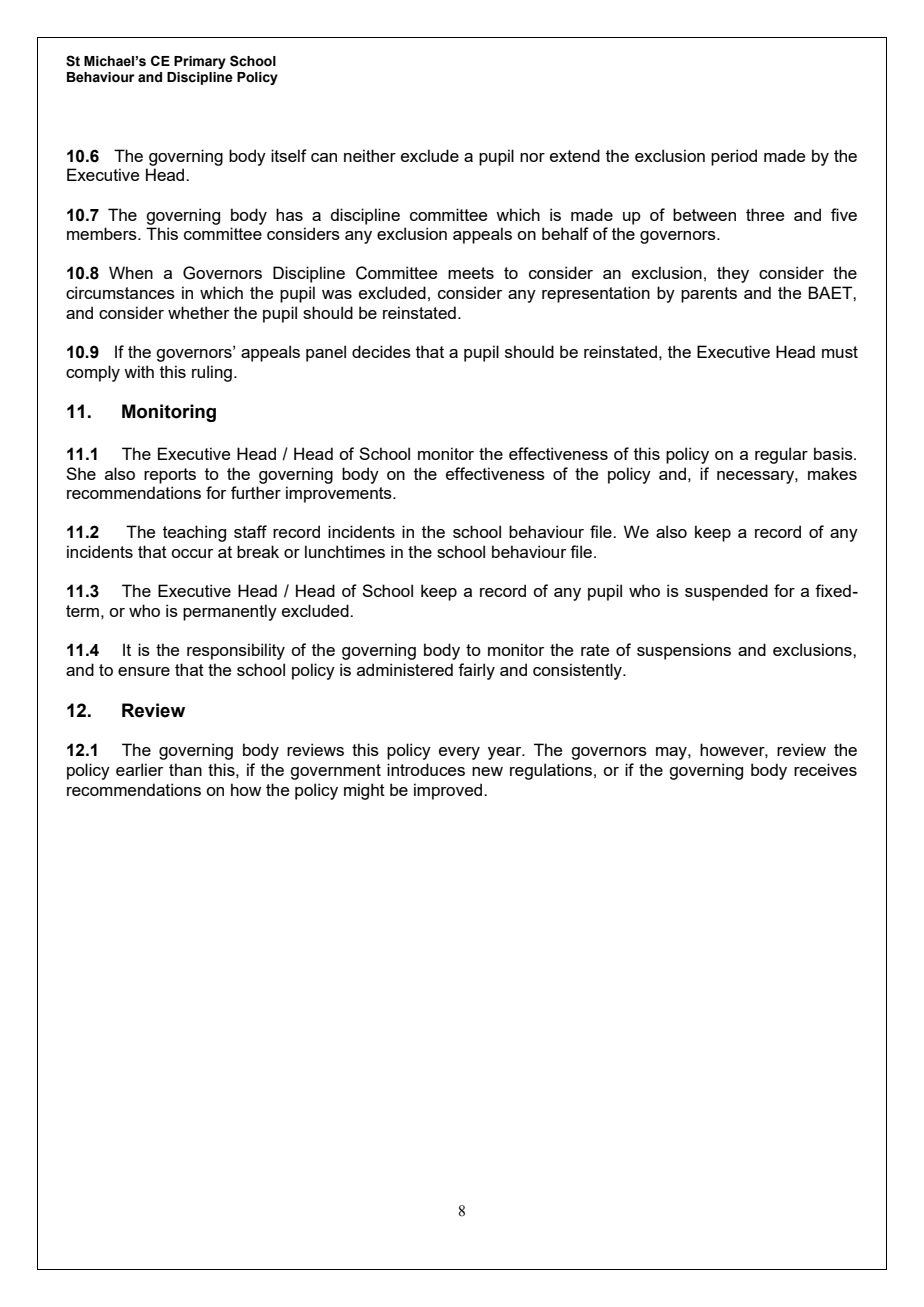  I want to click on parents, so click(709, 295).
